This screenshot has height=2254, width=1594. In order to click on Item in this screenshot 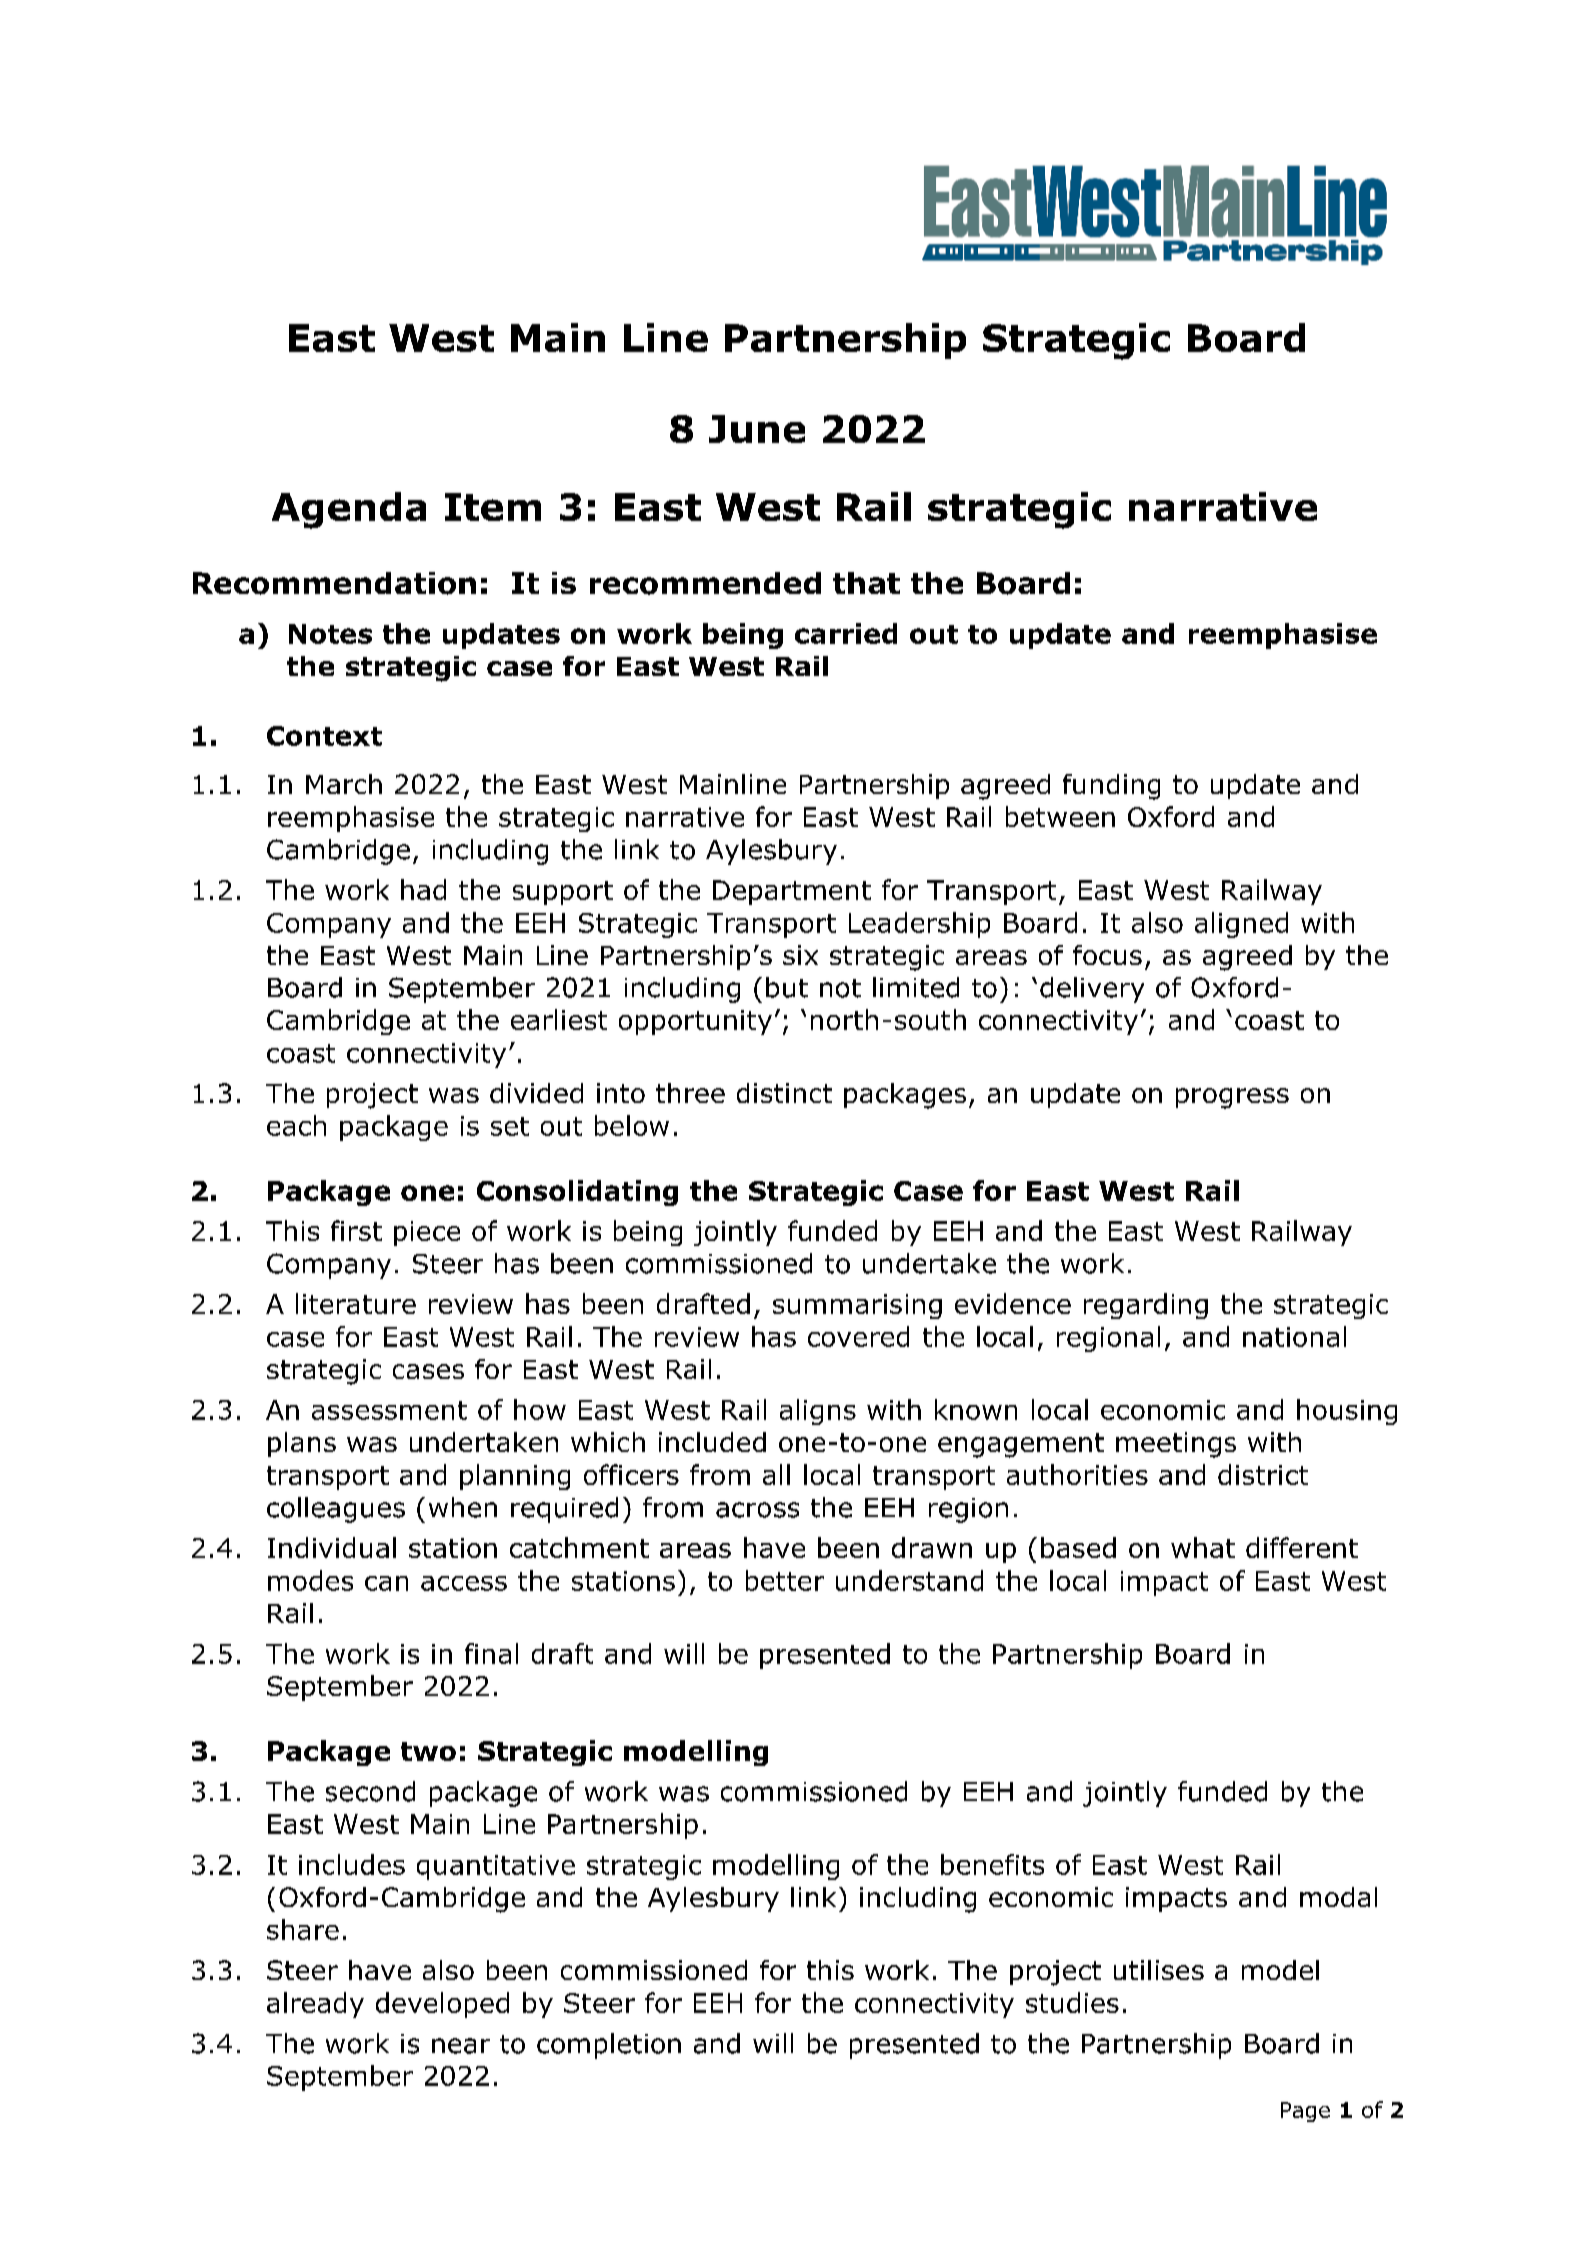, I will do `click(493, 507)`.
